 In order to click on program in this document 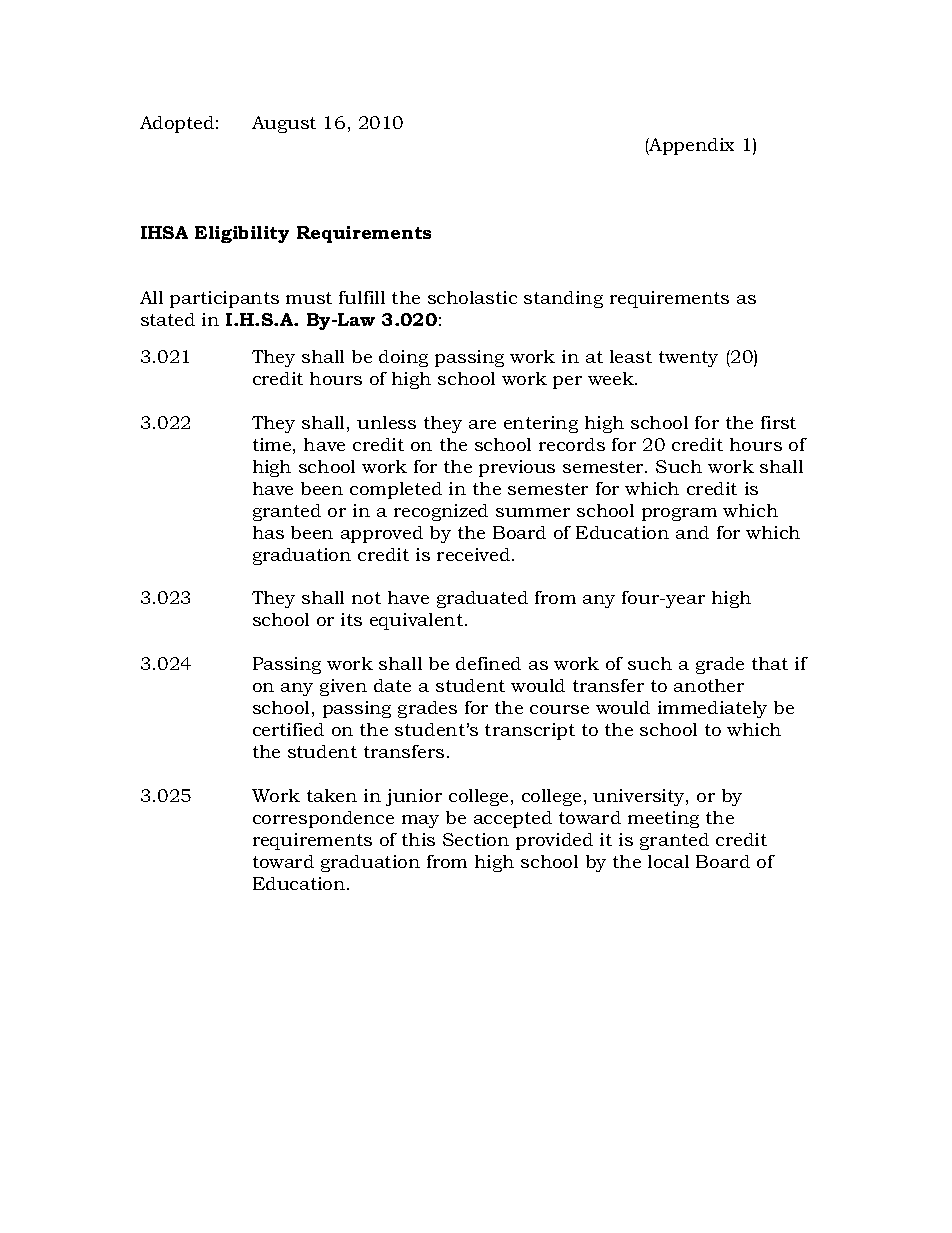, I will do `click(679, 514)`.
